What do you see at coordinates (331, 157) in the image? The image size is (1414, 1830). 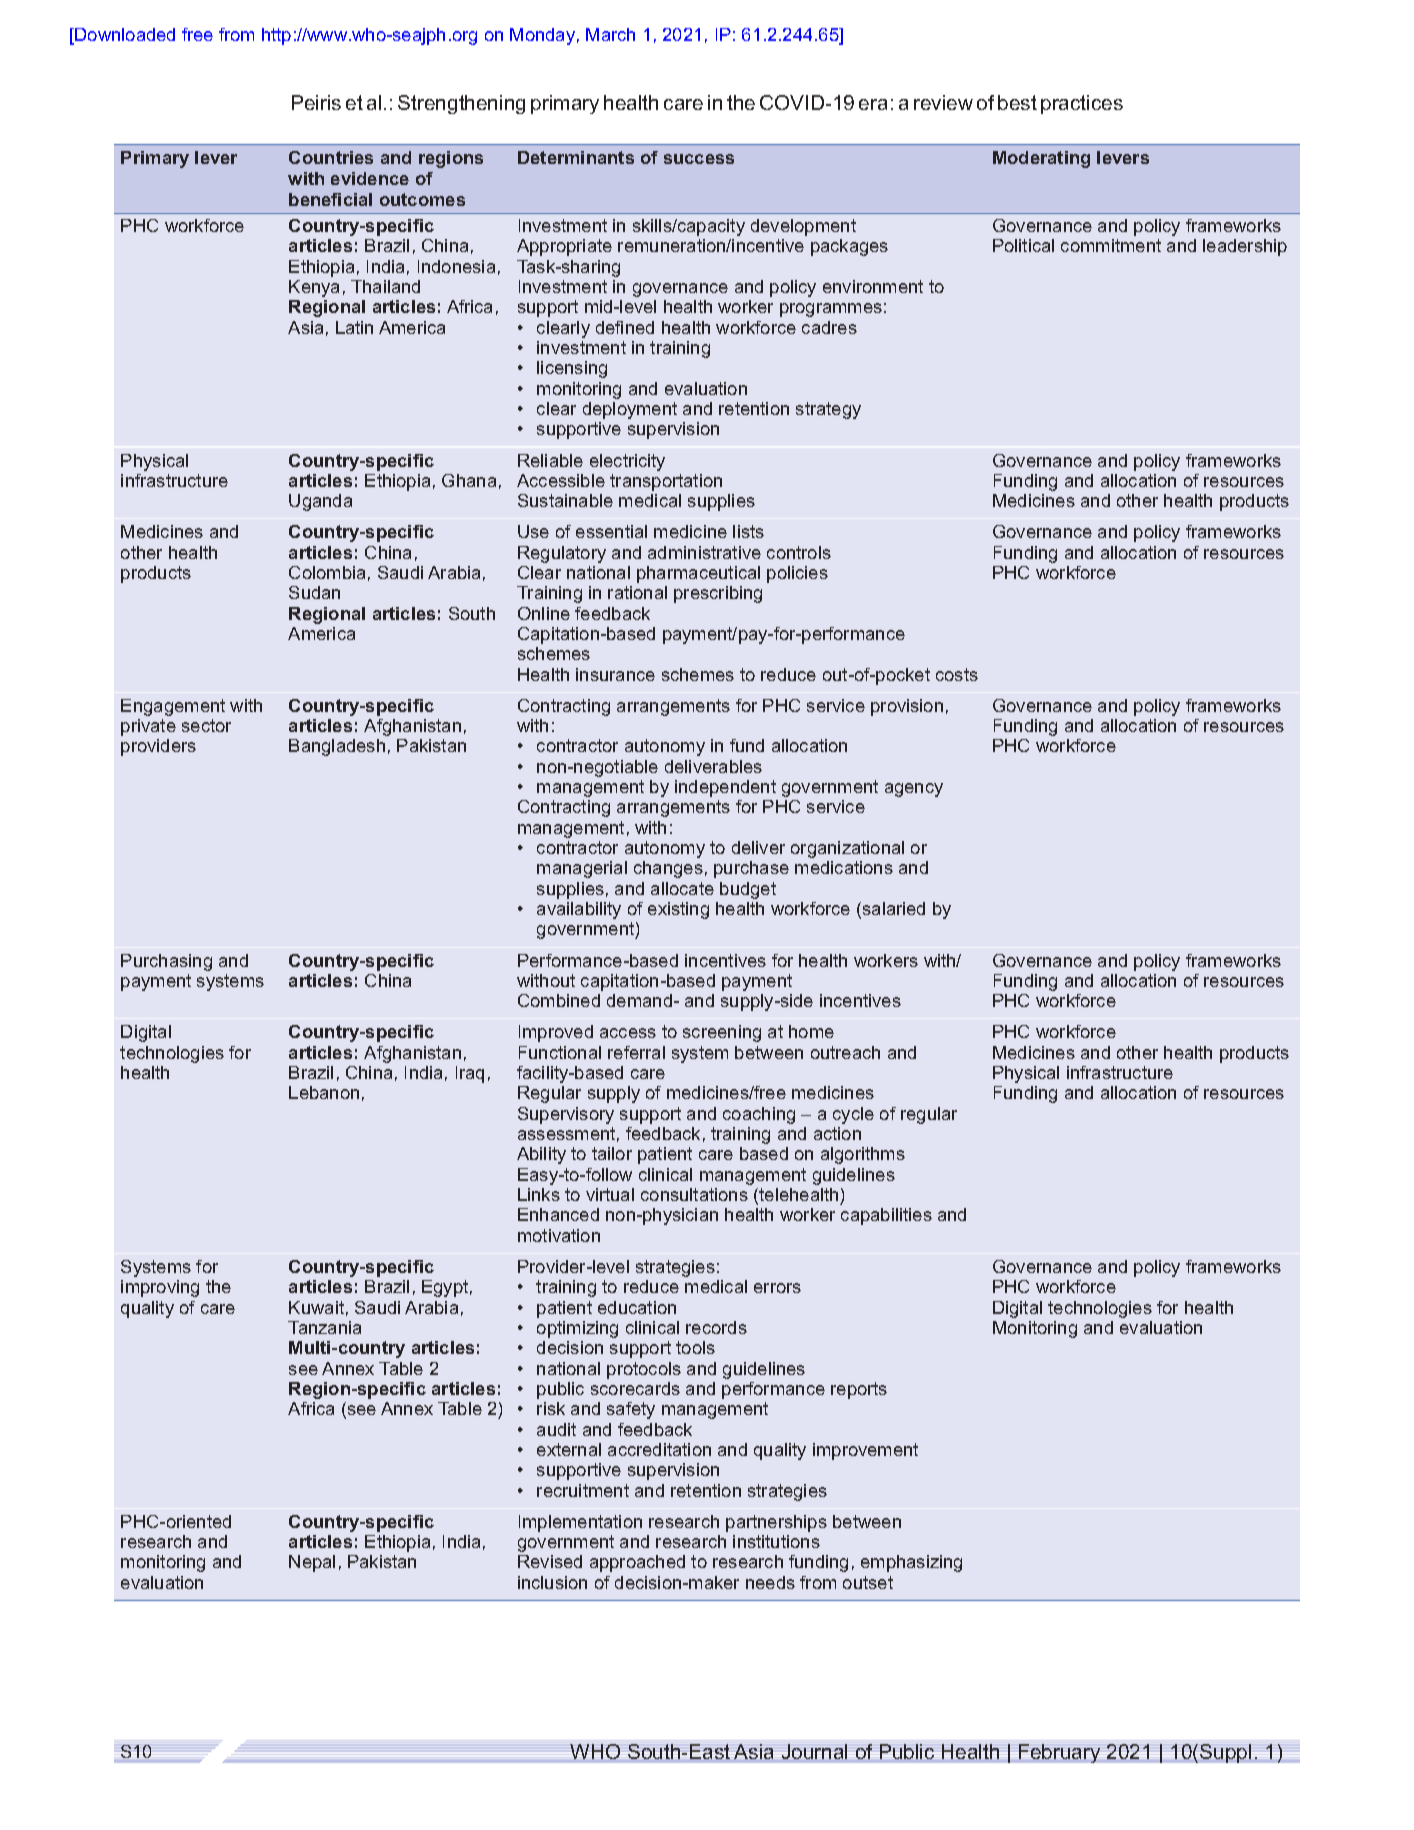 I see `Countries` at bounding box center [331, 157].
